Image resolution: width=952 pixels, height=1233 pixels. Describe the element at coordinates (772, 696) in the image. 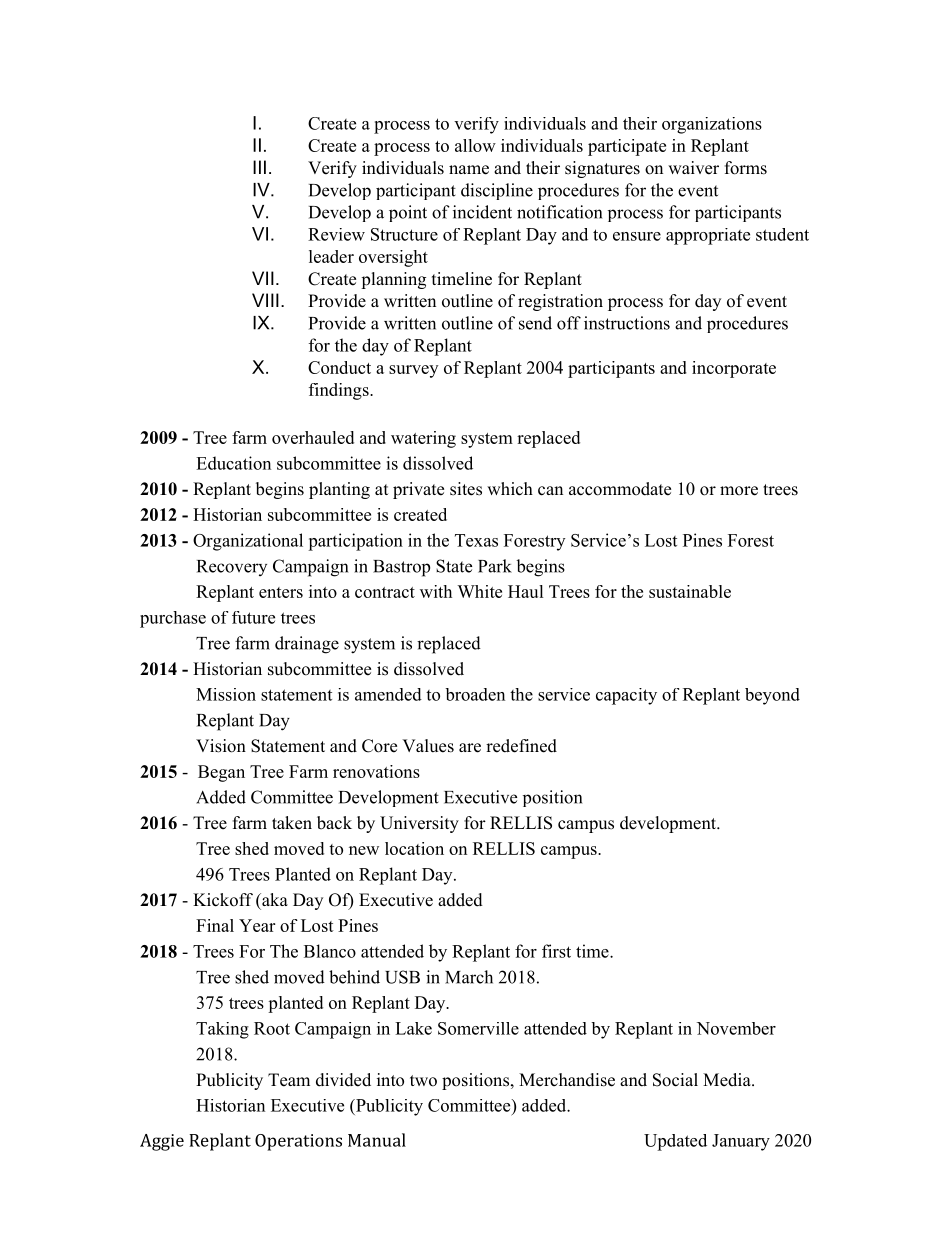

I see `beyond` at that location.
